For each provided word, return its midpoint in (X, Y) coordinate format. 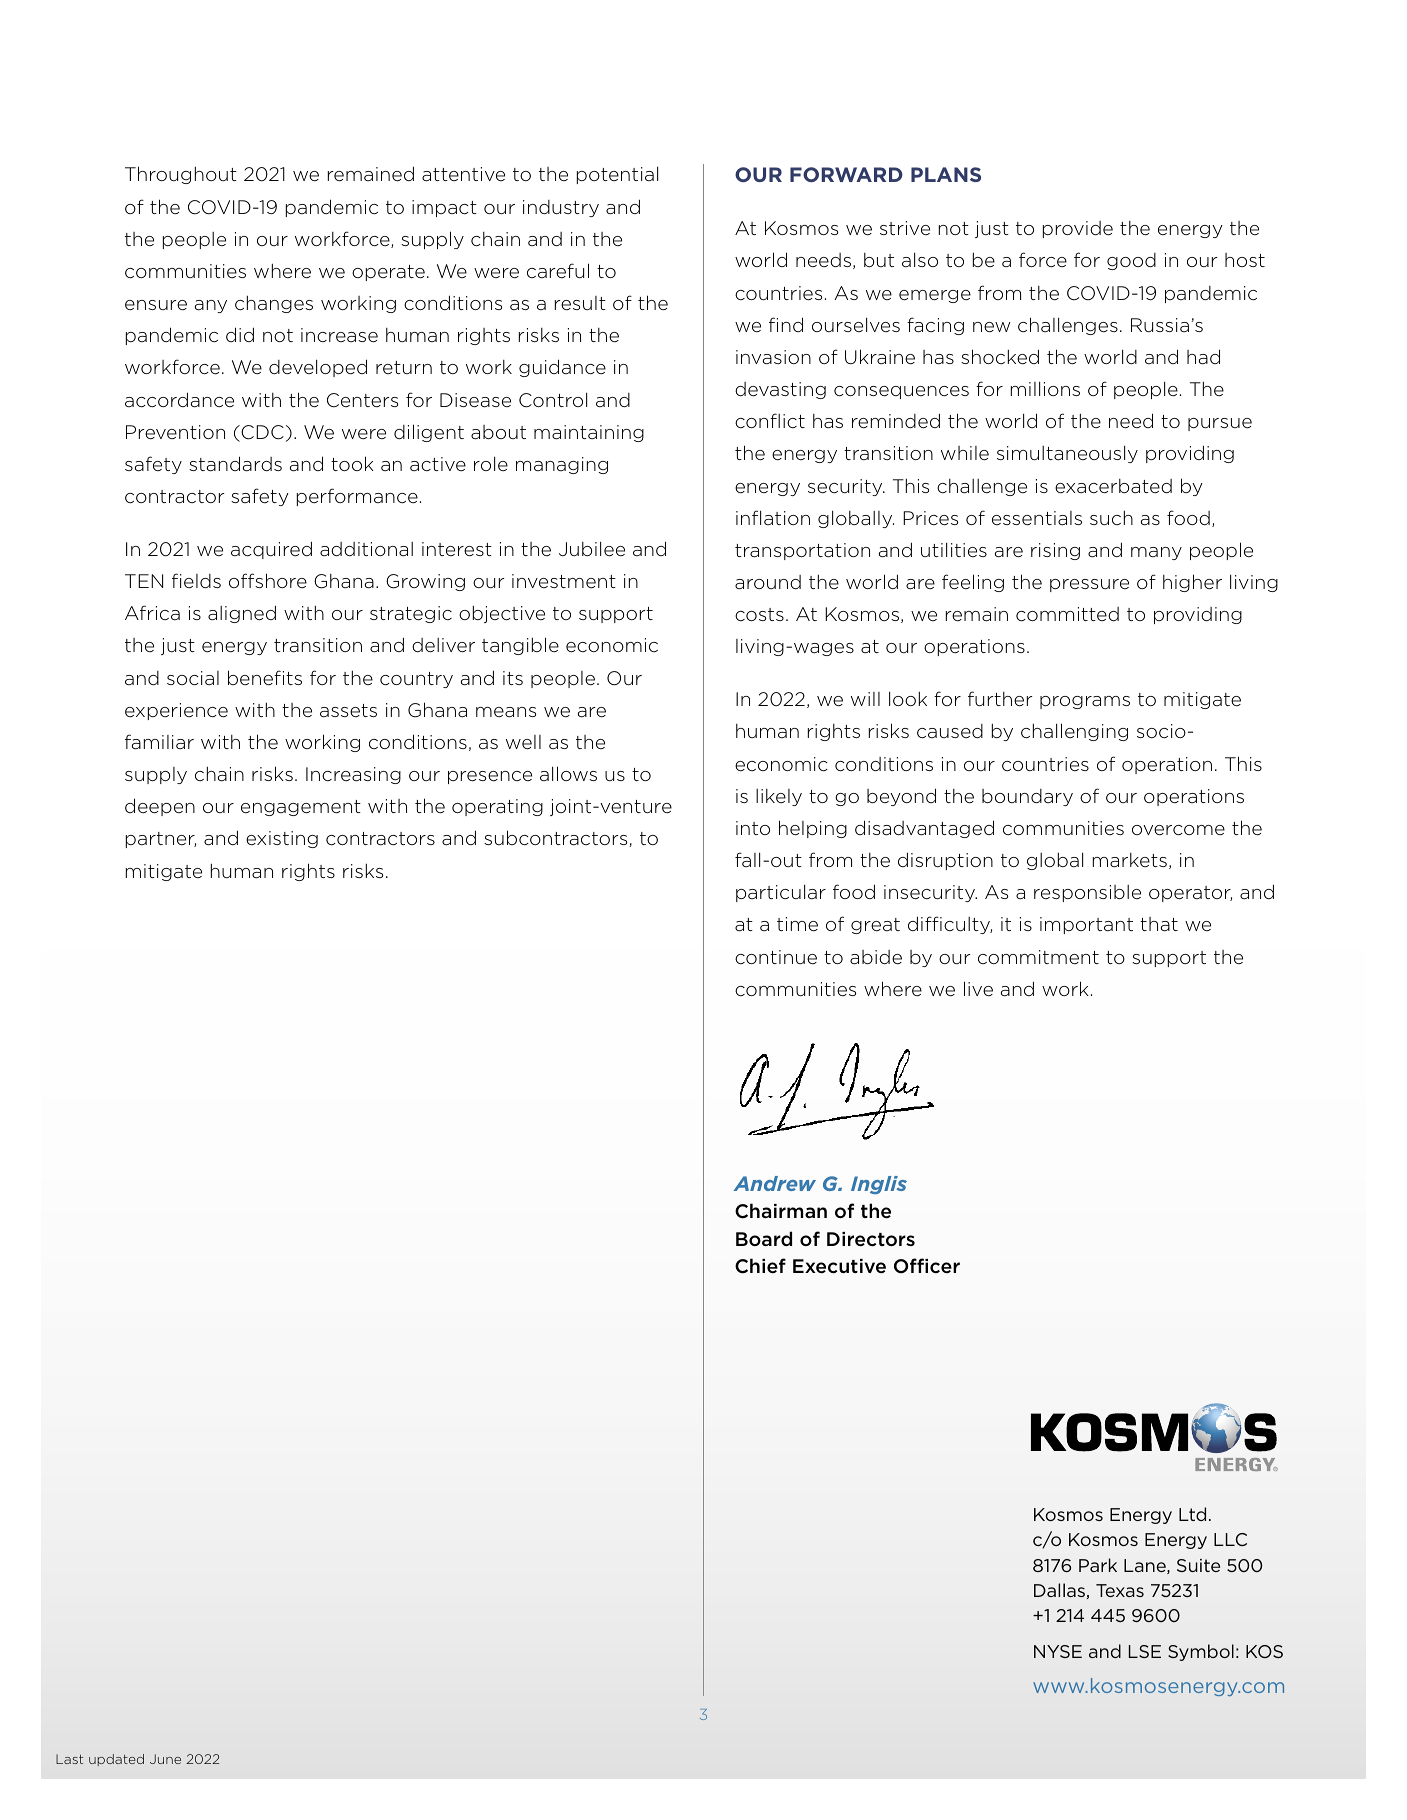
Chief (760, 1266)
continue (776, 957)
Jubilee (592, 549)
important (1086, 925)
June (165, 1759)
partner (161, 840)
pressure (1089, 585)
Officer (927, 1265)
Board (764, 1238)
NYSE (1058, 1651)
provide (1078, 229)
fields (196, 580)
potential (617, 175)
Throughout (181, 175)
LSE (1145, 1651)
